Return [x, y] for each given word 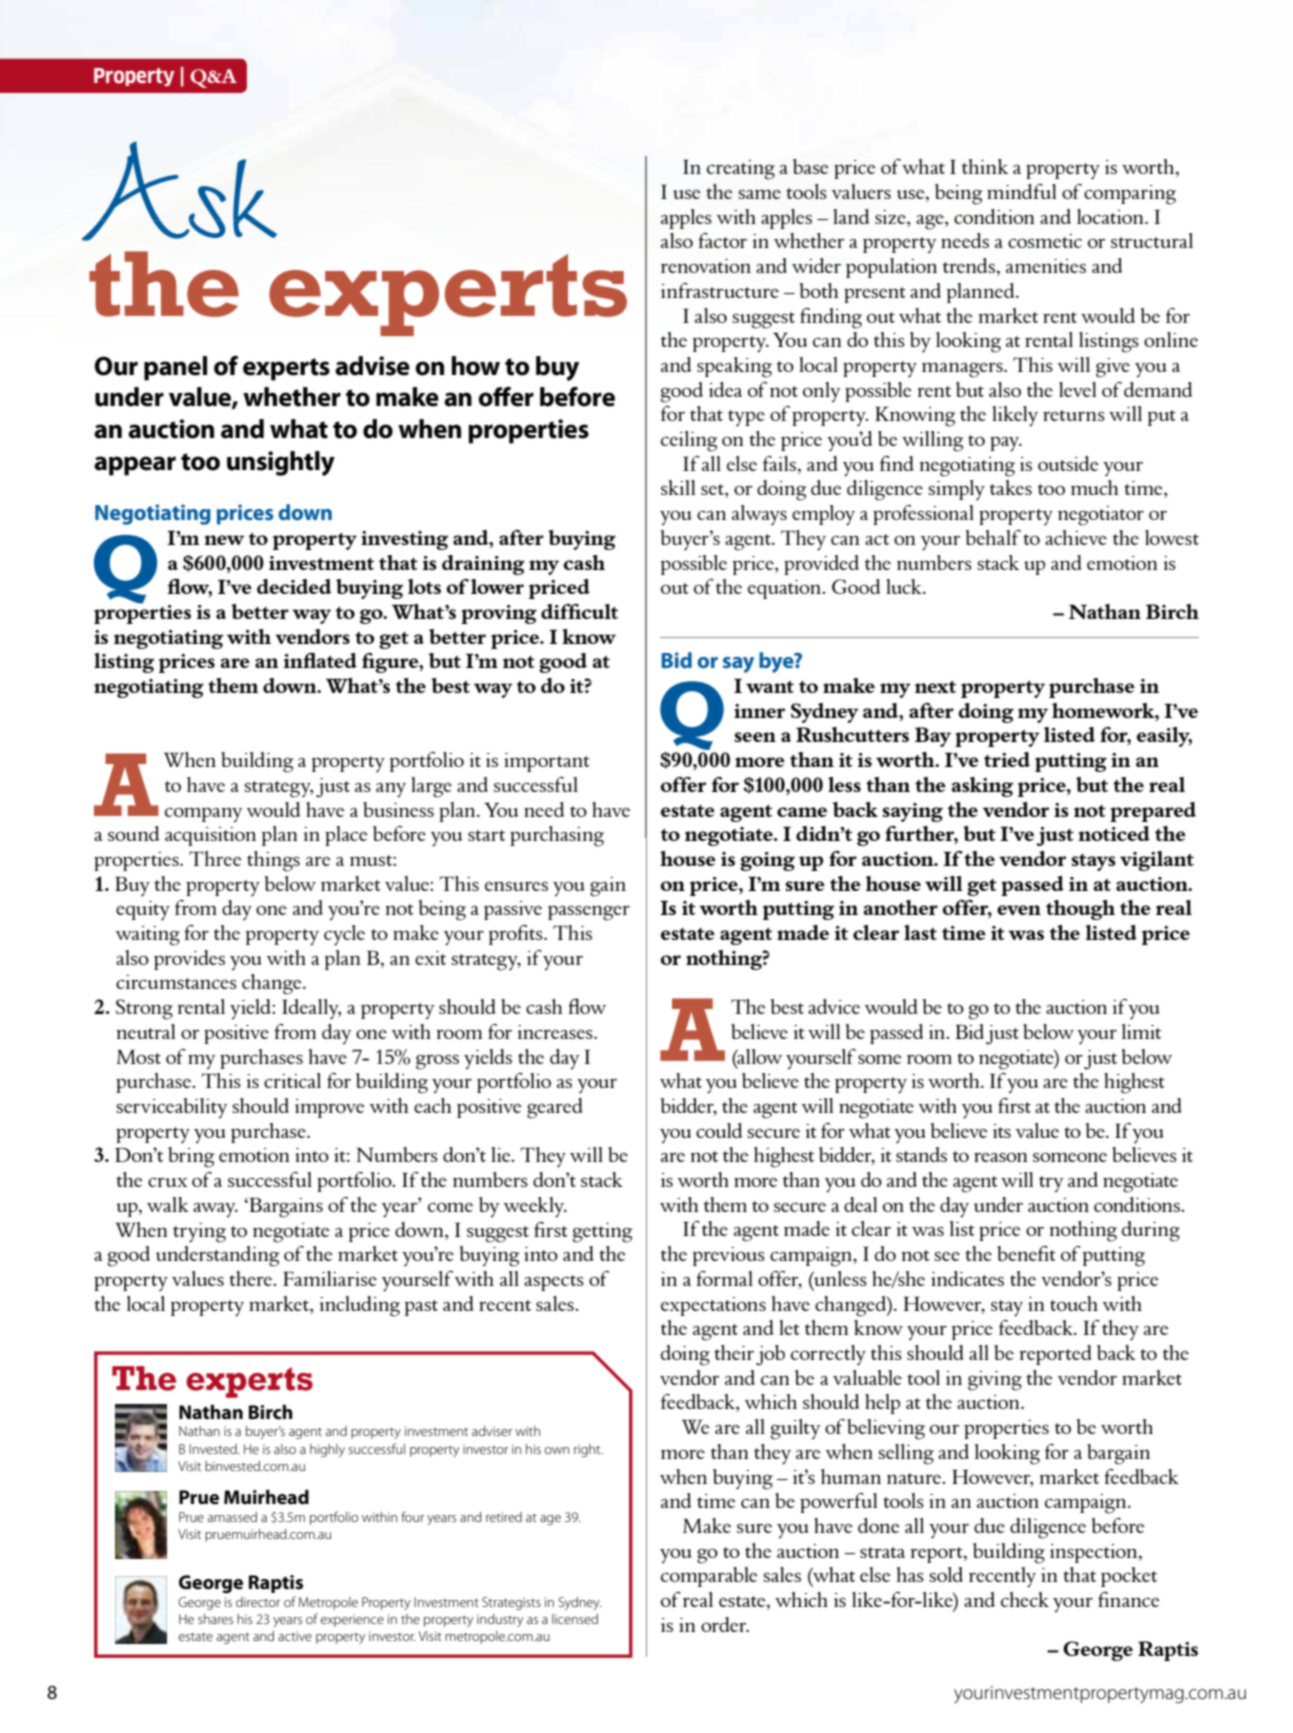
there [252, 1278]
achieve [1076, 537]
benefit [1026, 1253]
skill [678, 487]
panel [175, 368]
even [1019, 910]
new [224, 540]
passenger [589, 913]
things [273, 861]
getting [602, 1233]
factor [722, 240]
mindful [1021, 191]
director [258, 1602]
